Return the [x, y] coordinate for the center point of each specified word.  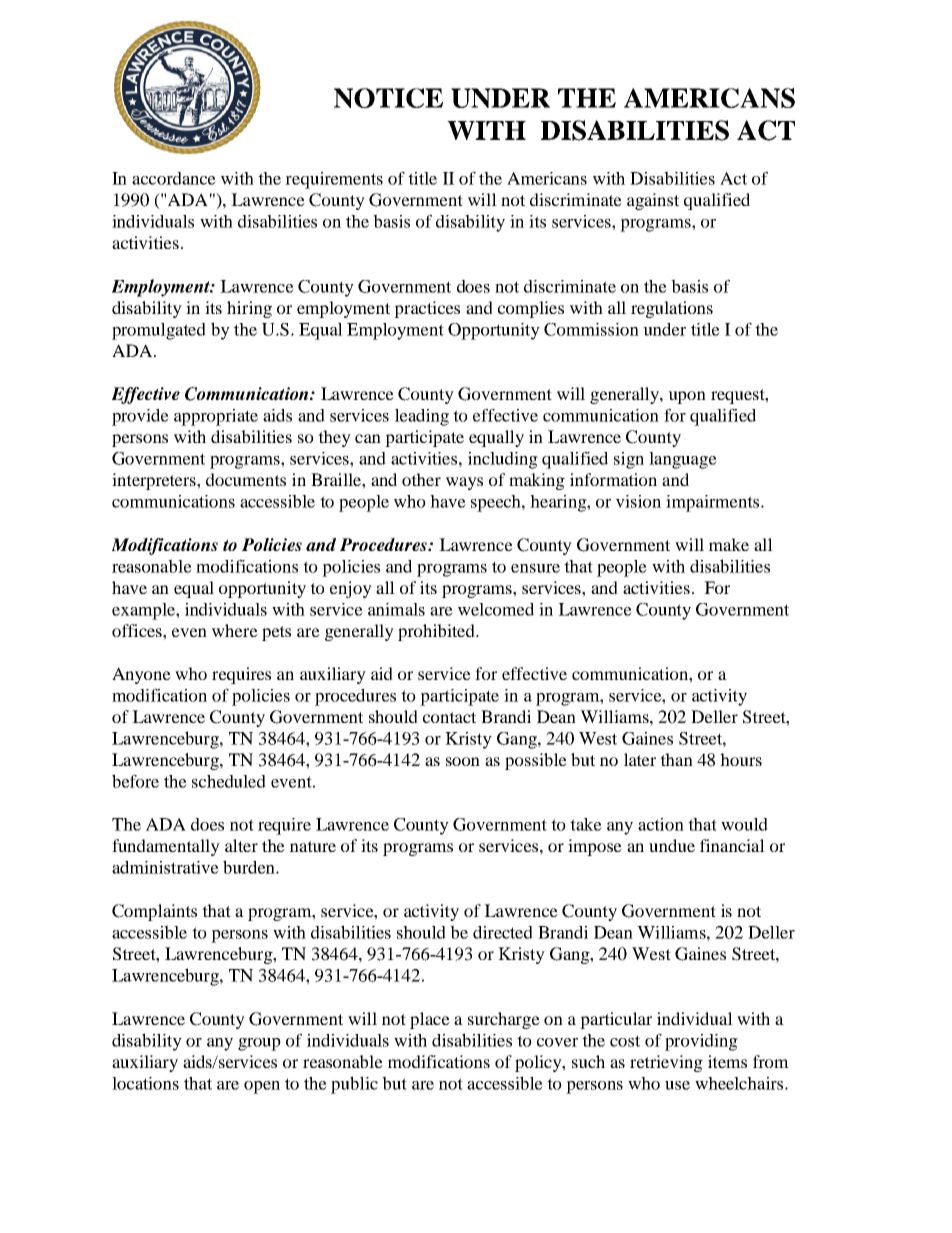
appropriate [216, 417]
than [676, 759]
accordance [174, 178]
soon [463, 761]
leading [422, 417]
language [683, 460]
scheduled [229, 781]
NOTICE [388, 98]
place [430, 1020]
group [259, 1044]
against [653, 201]
